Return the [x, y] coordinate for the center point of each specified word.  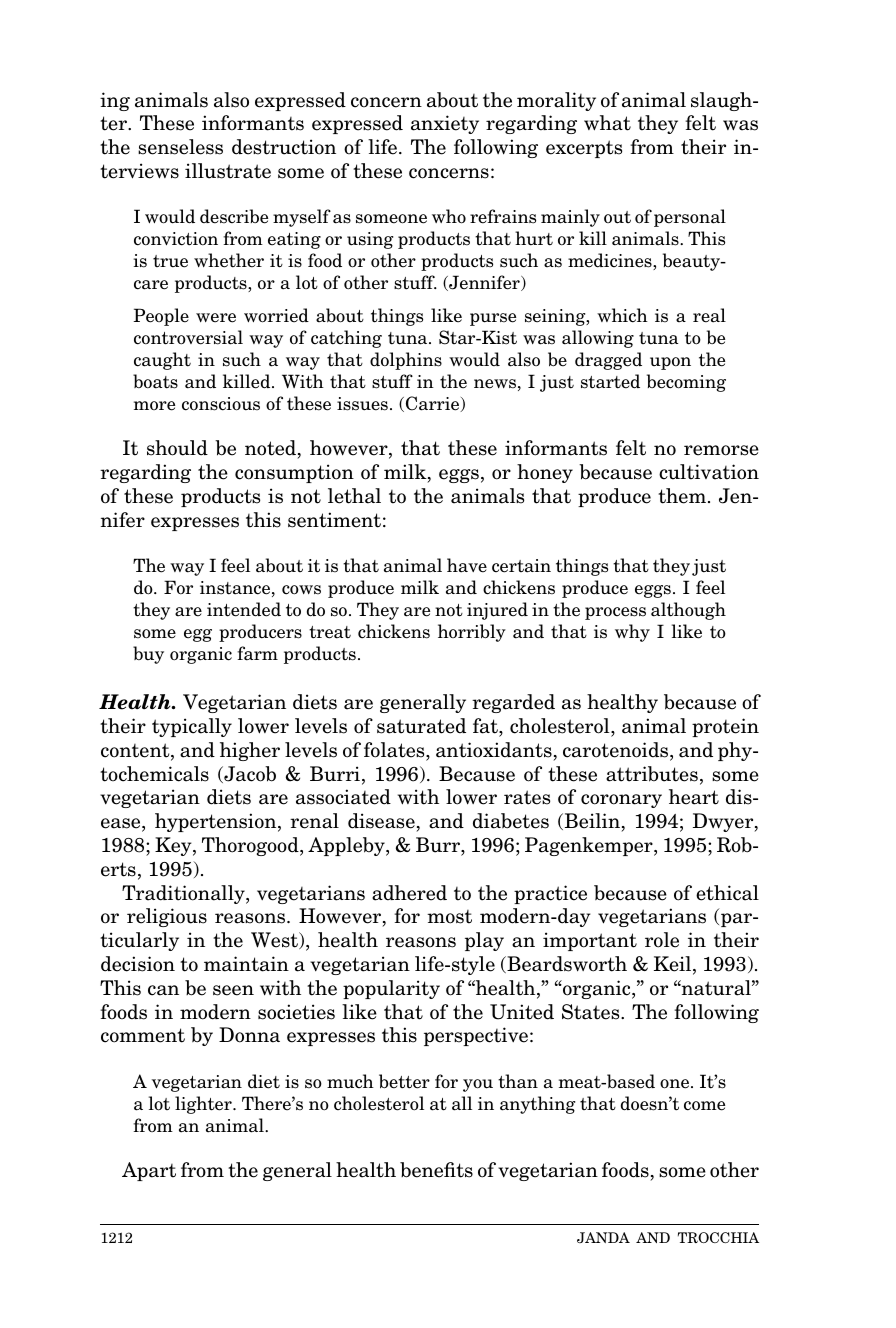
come [704, 1106]
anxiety [445, 124]
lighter [204, 1105]
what [607, 123]
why [632, 633]
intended [244, 609]
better [404, 1081]
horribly [472, 633]
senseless [180, 147]
